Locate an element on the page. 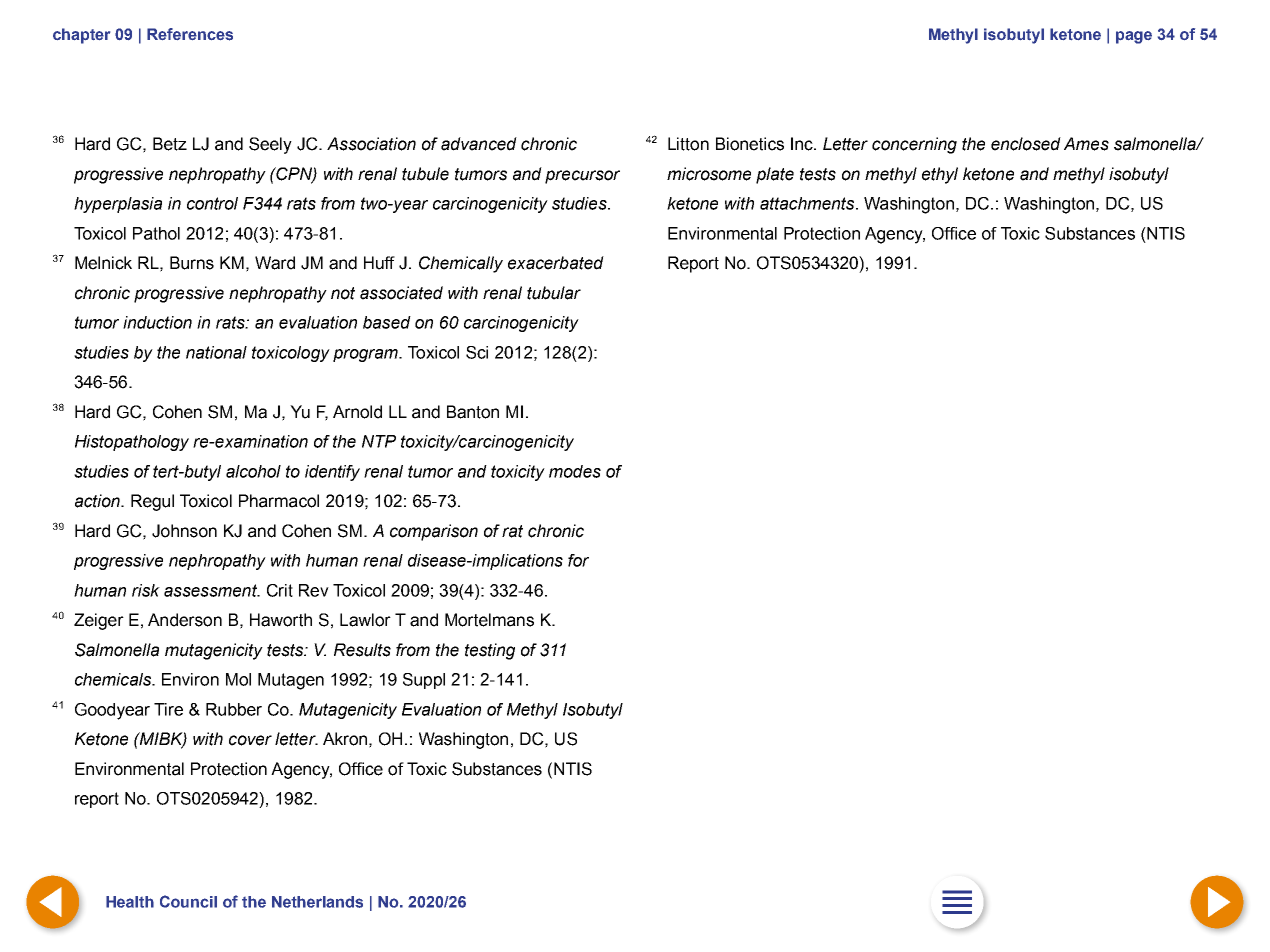 The width and height of the image is (1270, 952). page is located at coordinates (1134, 37).
